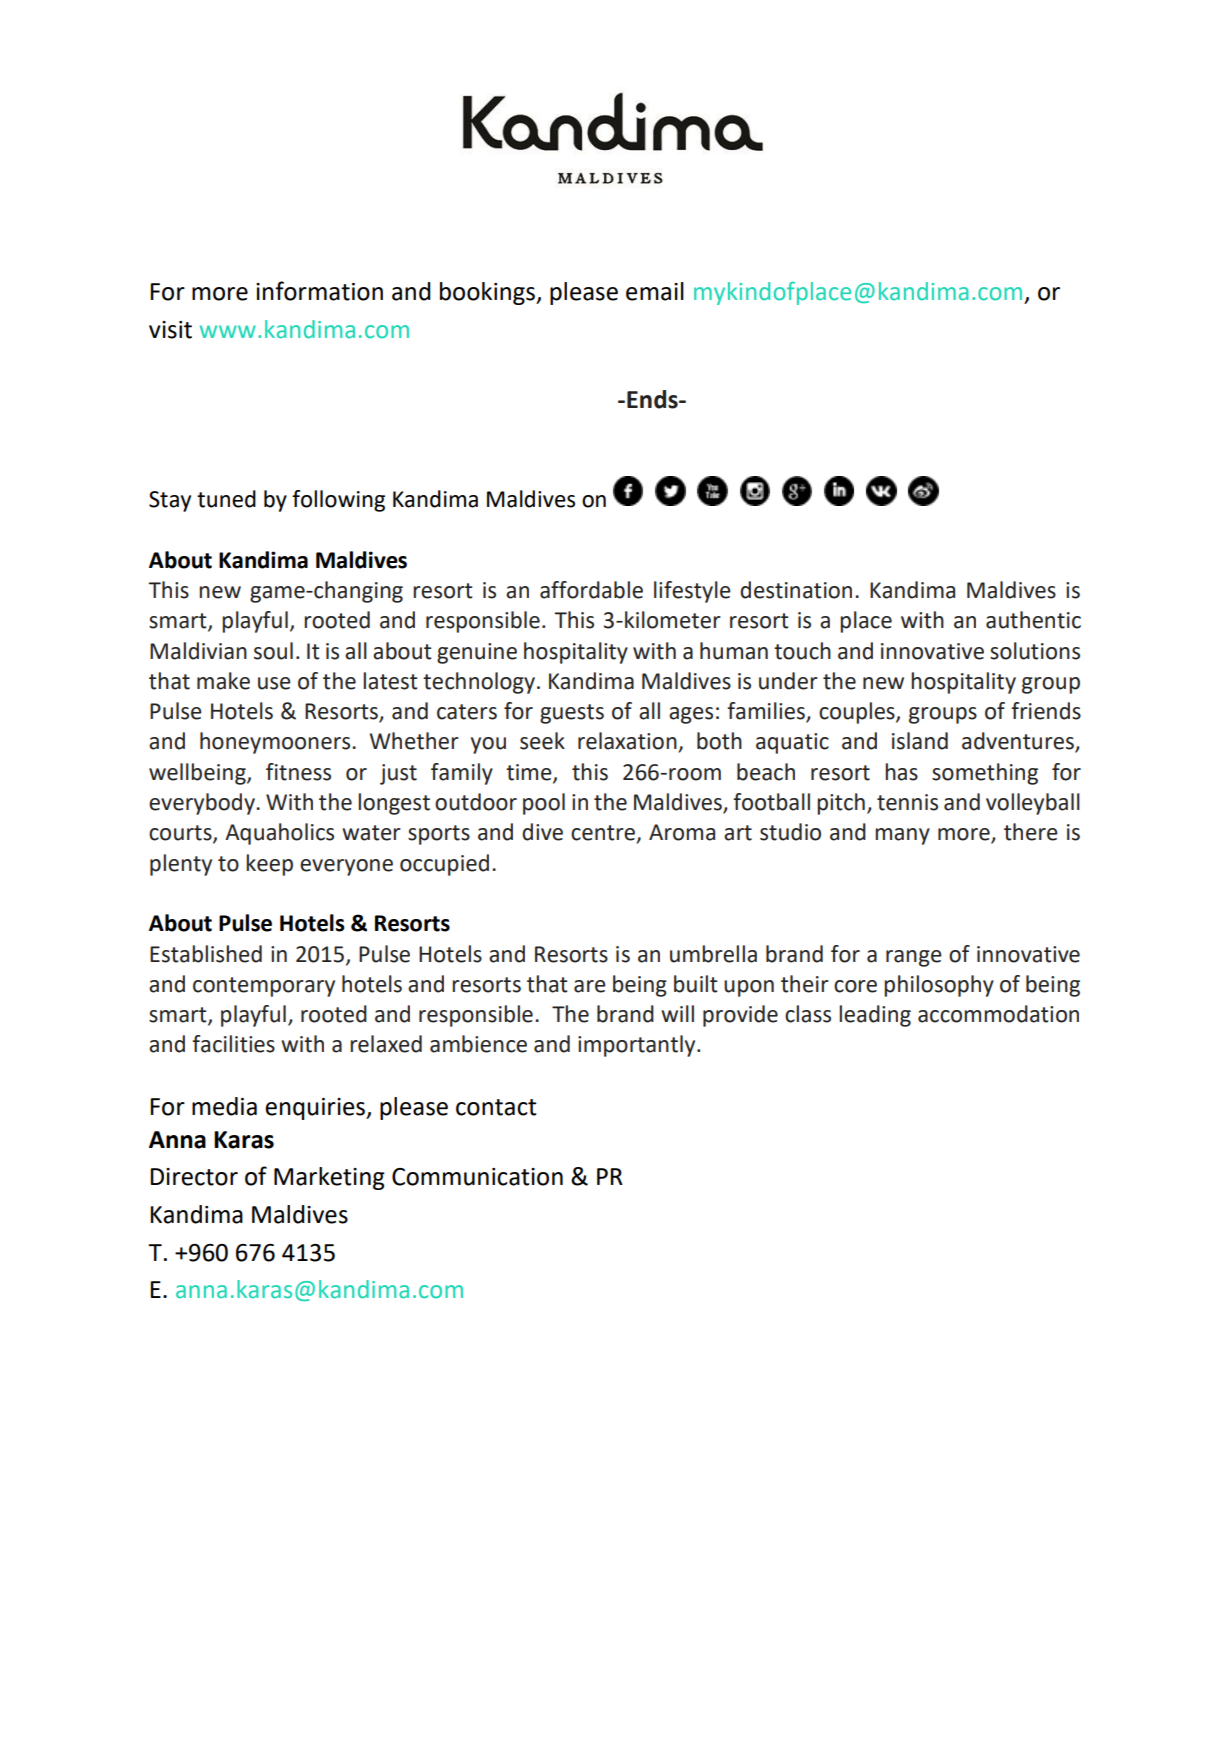  Describe the element at coordinates (477, 1177) in the image. I see `Communication` at that location.
